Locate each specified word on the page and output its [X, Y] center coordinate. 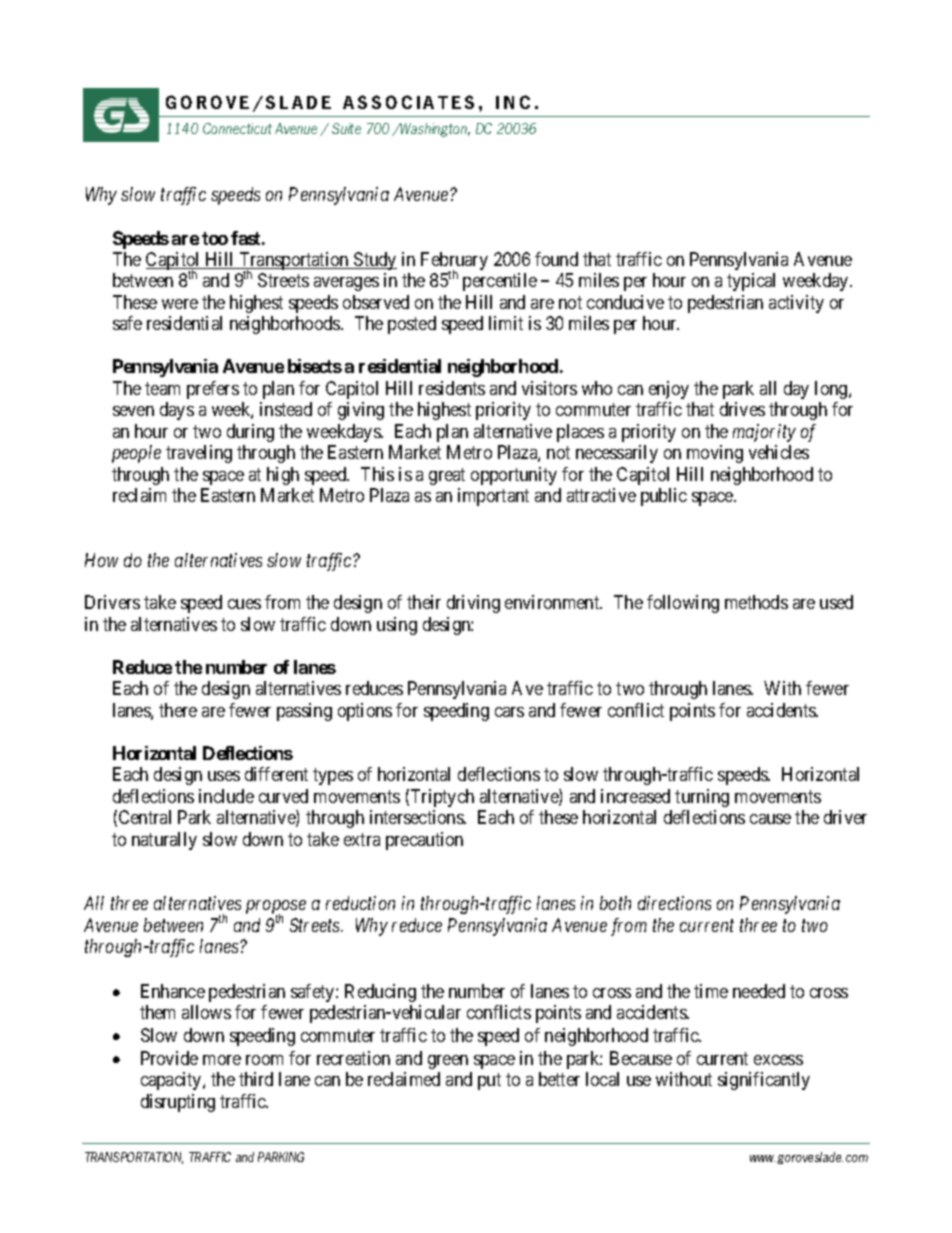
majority [764, 433]
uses [224, 776]
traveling [199, 454]
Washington [434, 130]
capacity [172, 1081]
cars [509, 712]
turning [702, 798]
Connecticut [237, 128]
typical [751, 282]
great [447, 476]
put [489, 1081]
